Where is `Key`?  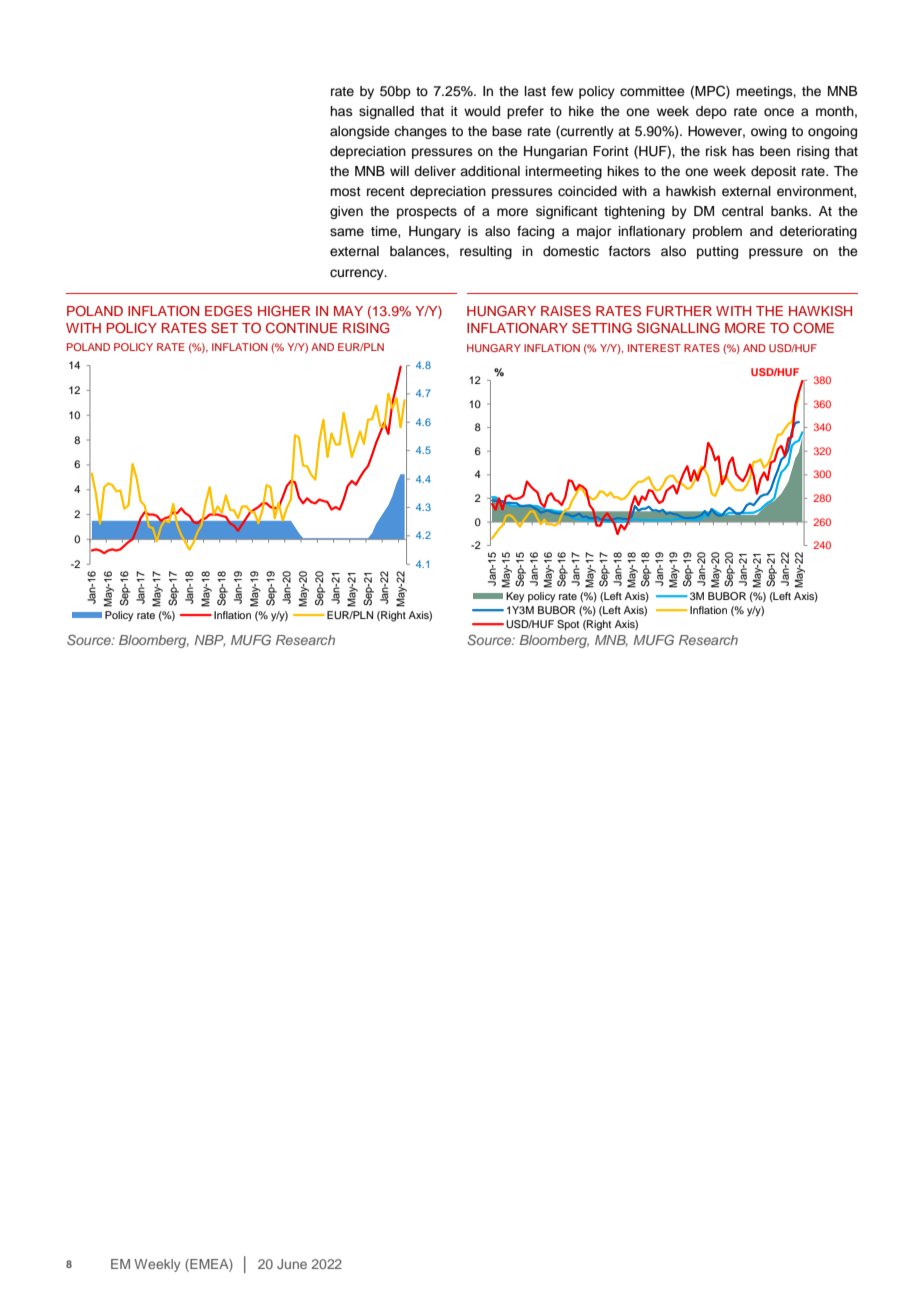 Key is located at coordinates (515, 597).
